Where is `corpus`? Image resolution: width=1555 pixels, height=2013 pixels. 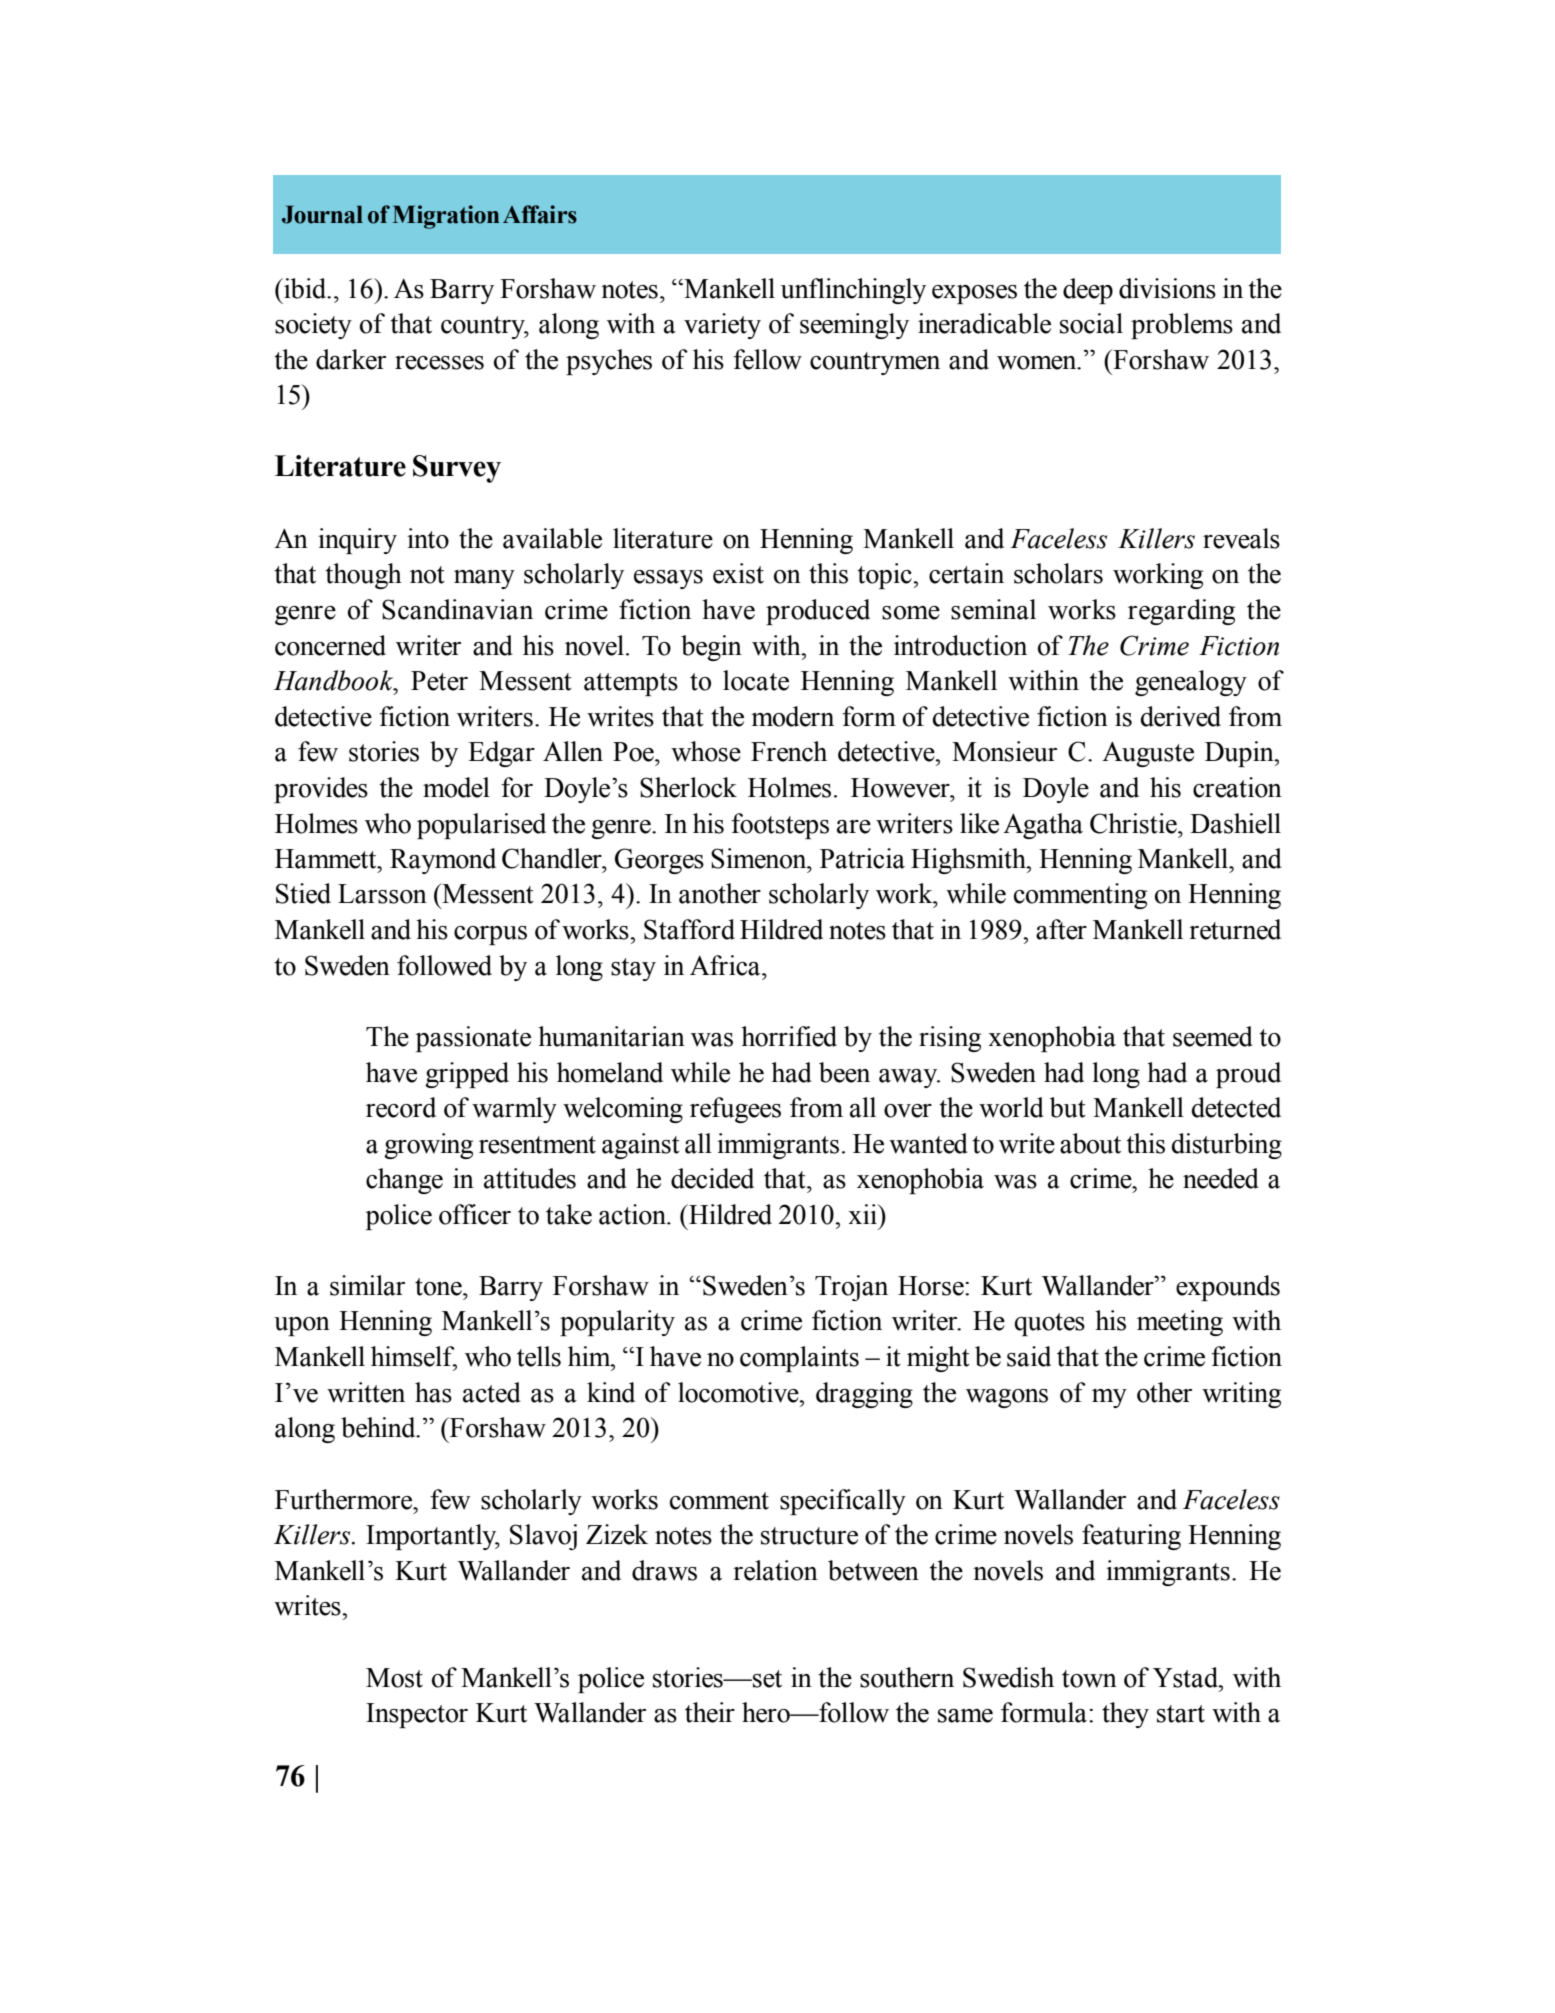
corpus is located at coordinates (490, 935).
